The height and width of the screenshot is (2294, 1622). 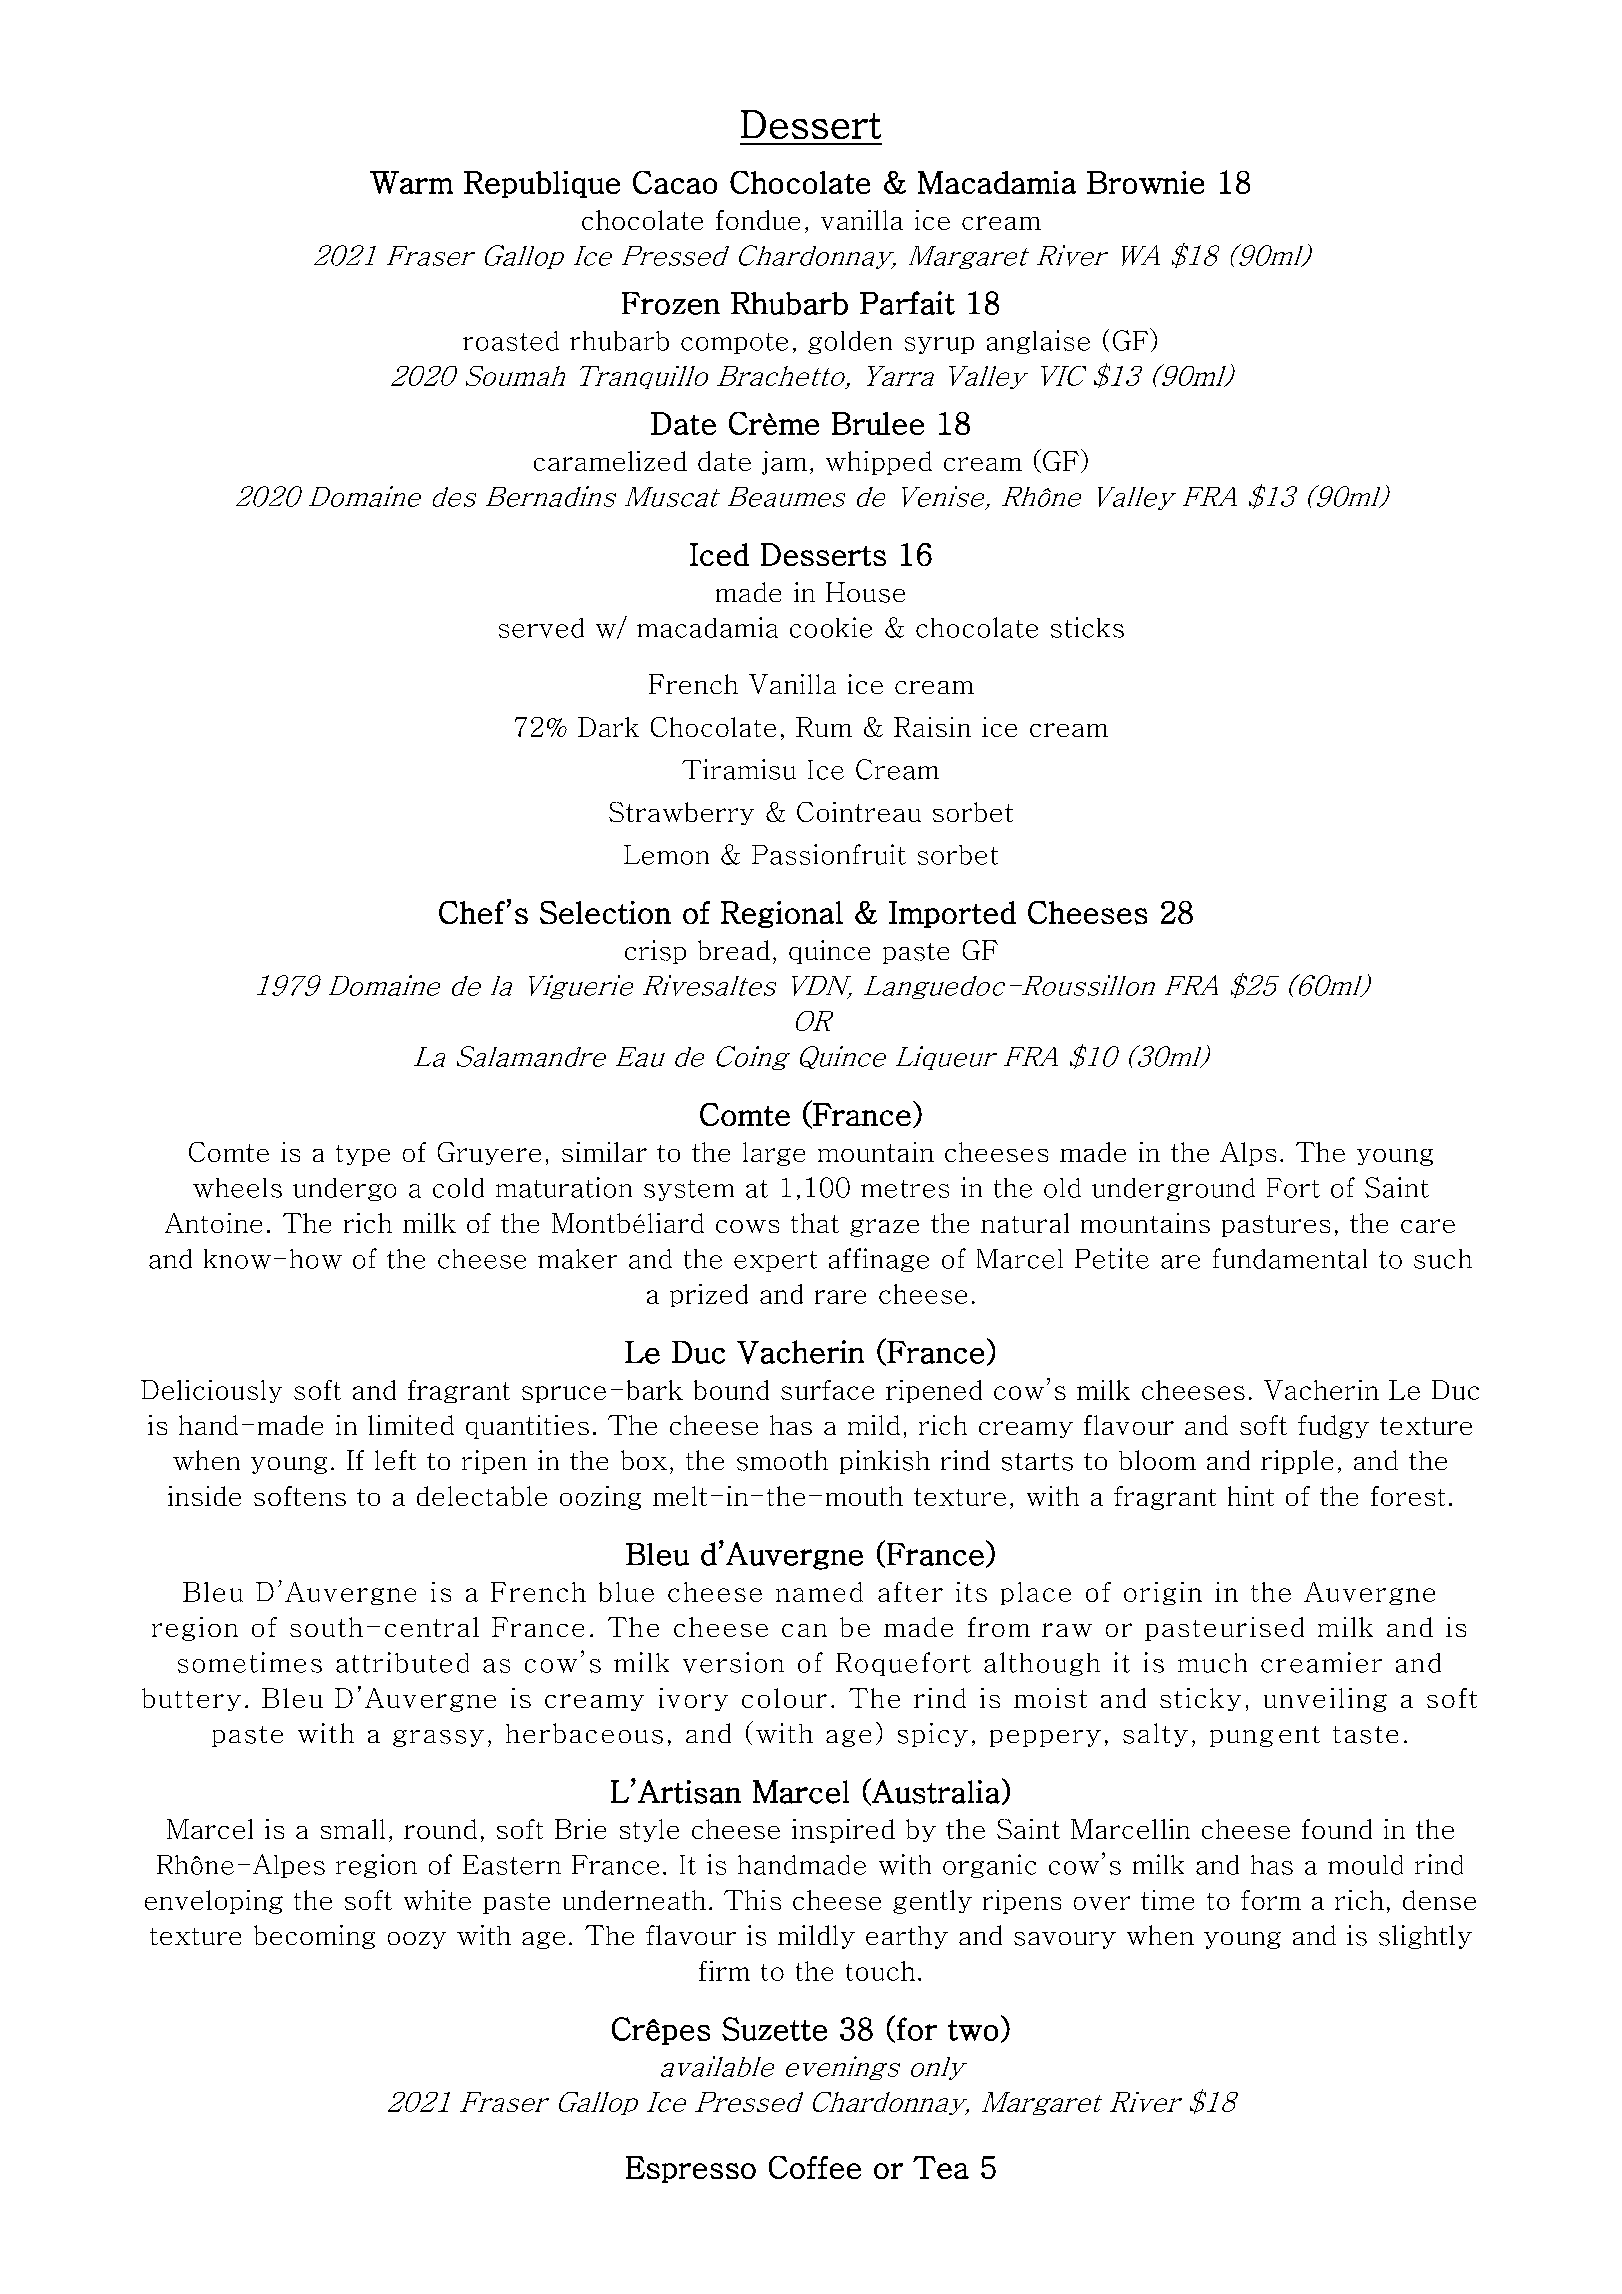 I want to click on Warm, so click(x=411, y=182).
